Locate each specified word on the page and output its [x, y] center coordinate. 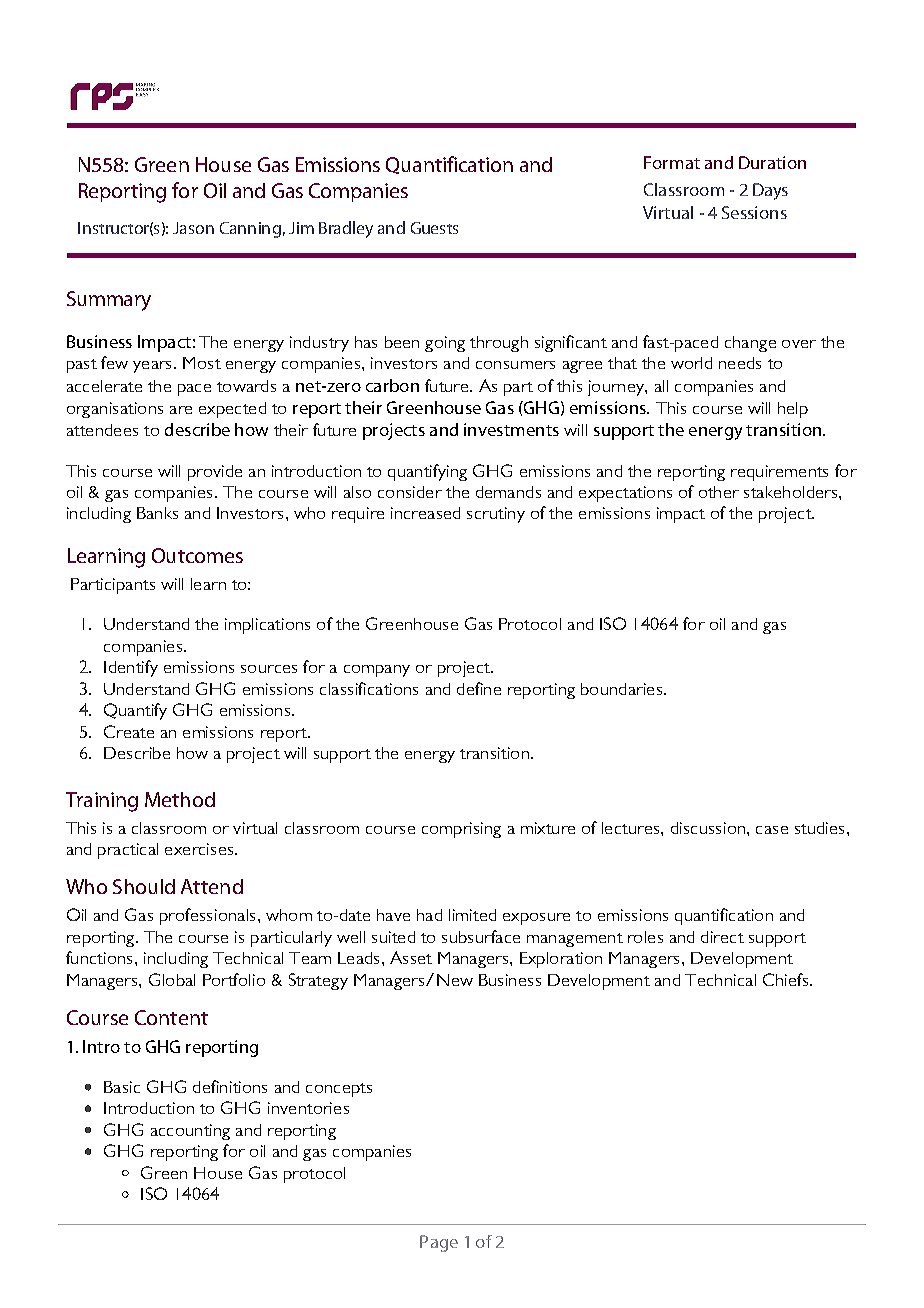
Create [129, 731]
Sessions [754, 212]
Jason [193, 228]
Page [439, 1243]
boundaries [621, 689]
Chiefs [787, 979]
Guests [434, 228]
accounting [190, 1132]
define [479, 688]
